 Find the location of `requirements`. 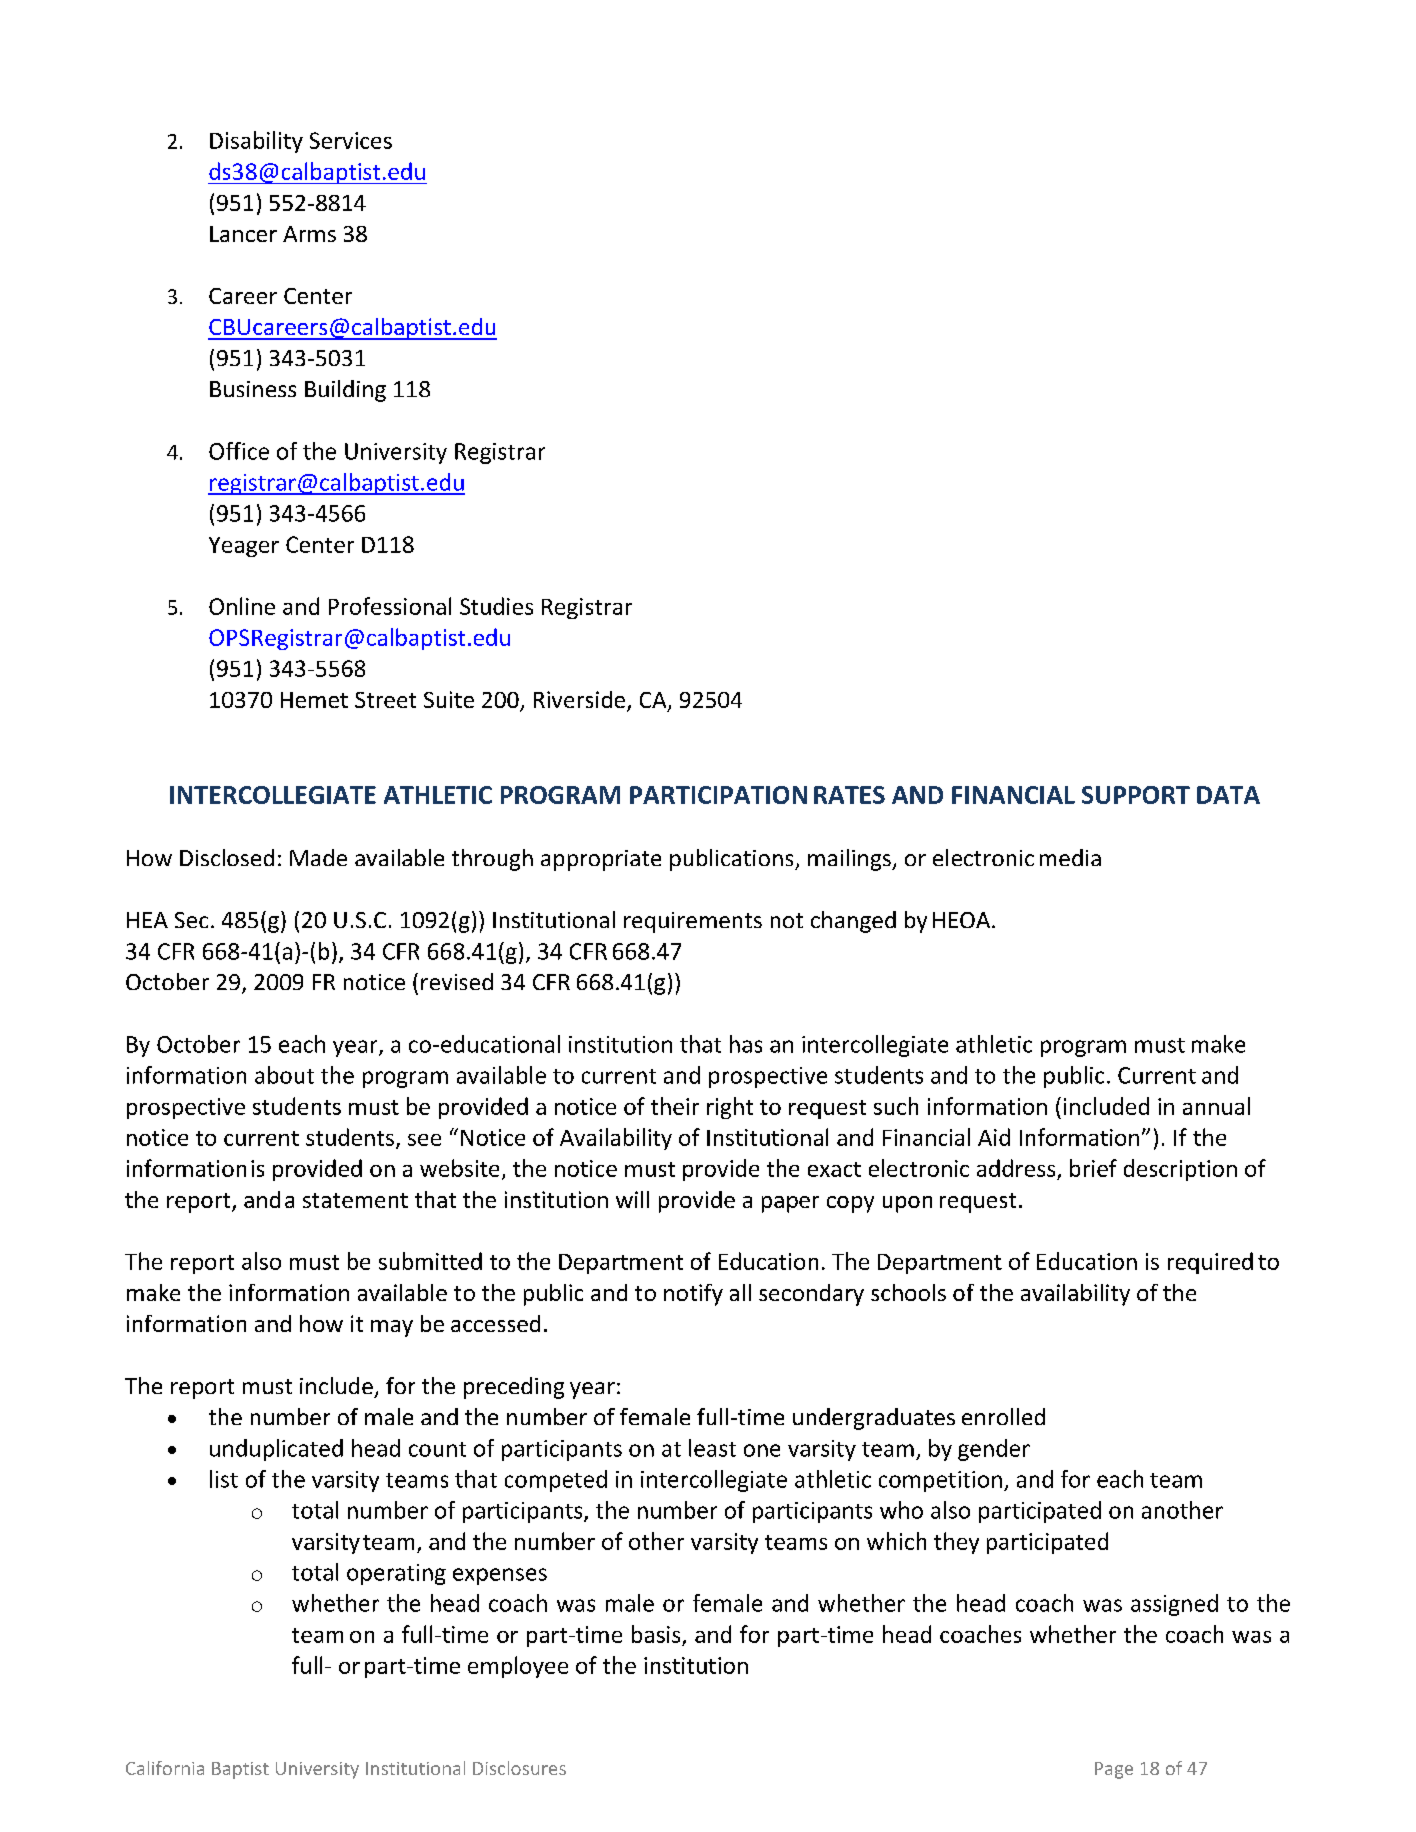

requirements is located at coordinates (693, 922).
